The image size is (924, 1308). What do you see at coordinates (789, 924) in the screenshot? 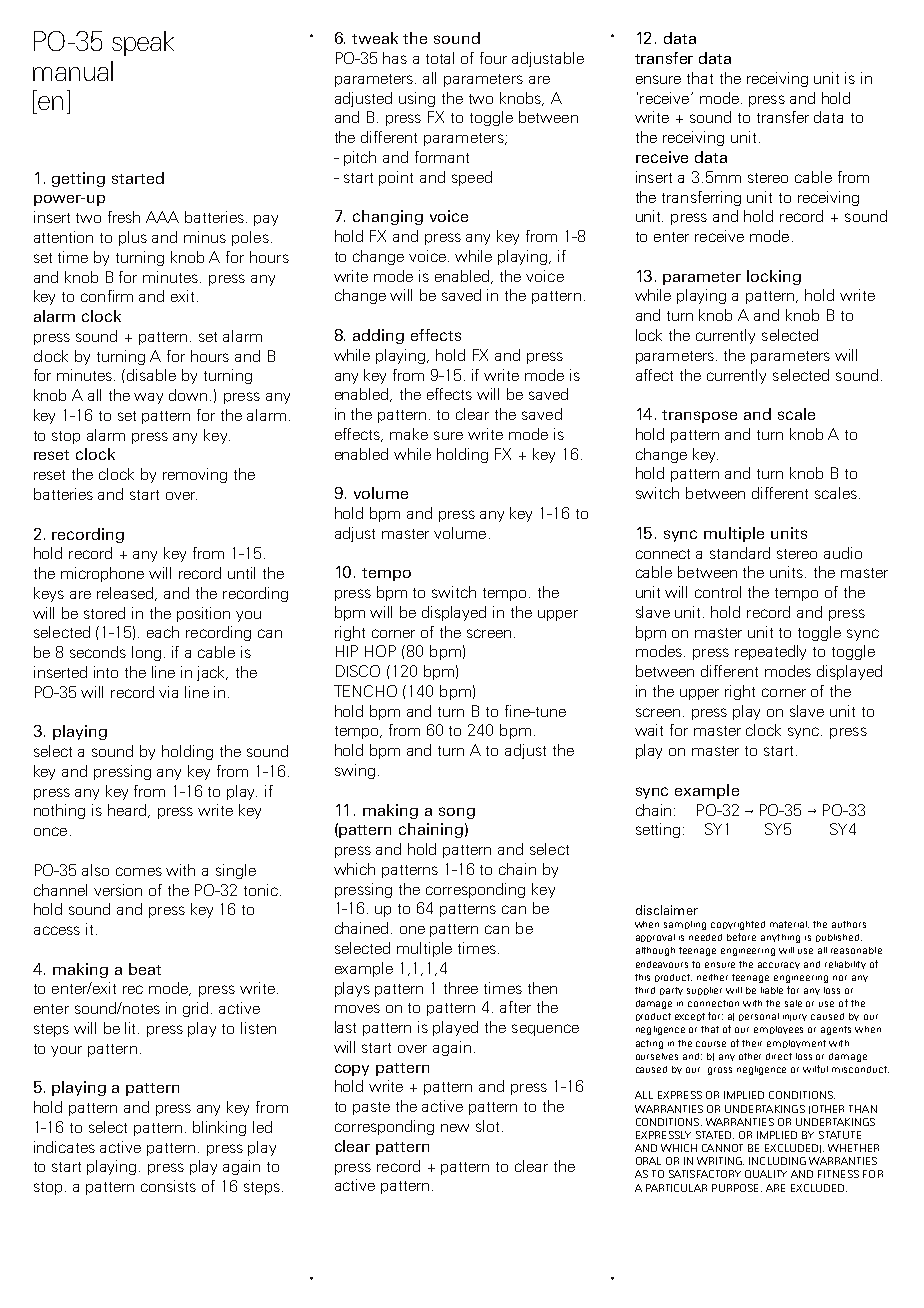
I see `material` at bounding box center [789, 924].
